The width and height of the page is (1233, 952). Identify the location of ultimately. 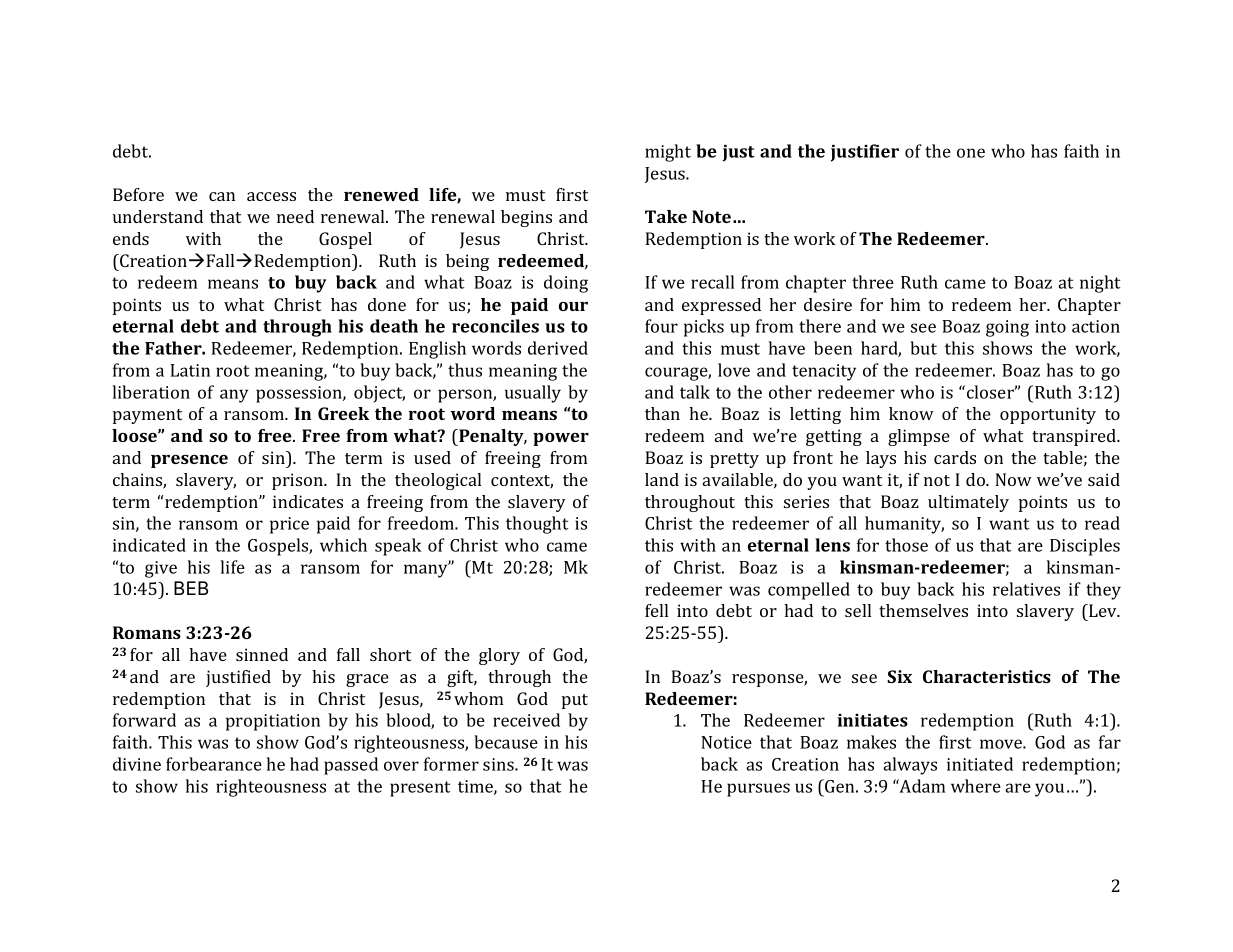
(968, 503).
